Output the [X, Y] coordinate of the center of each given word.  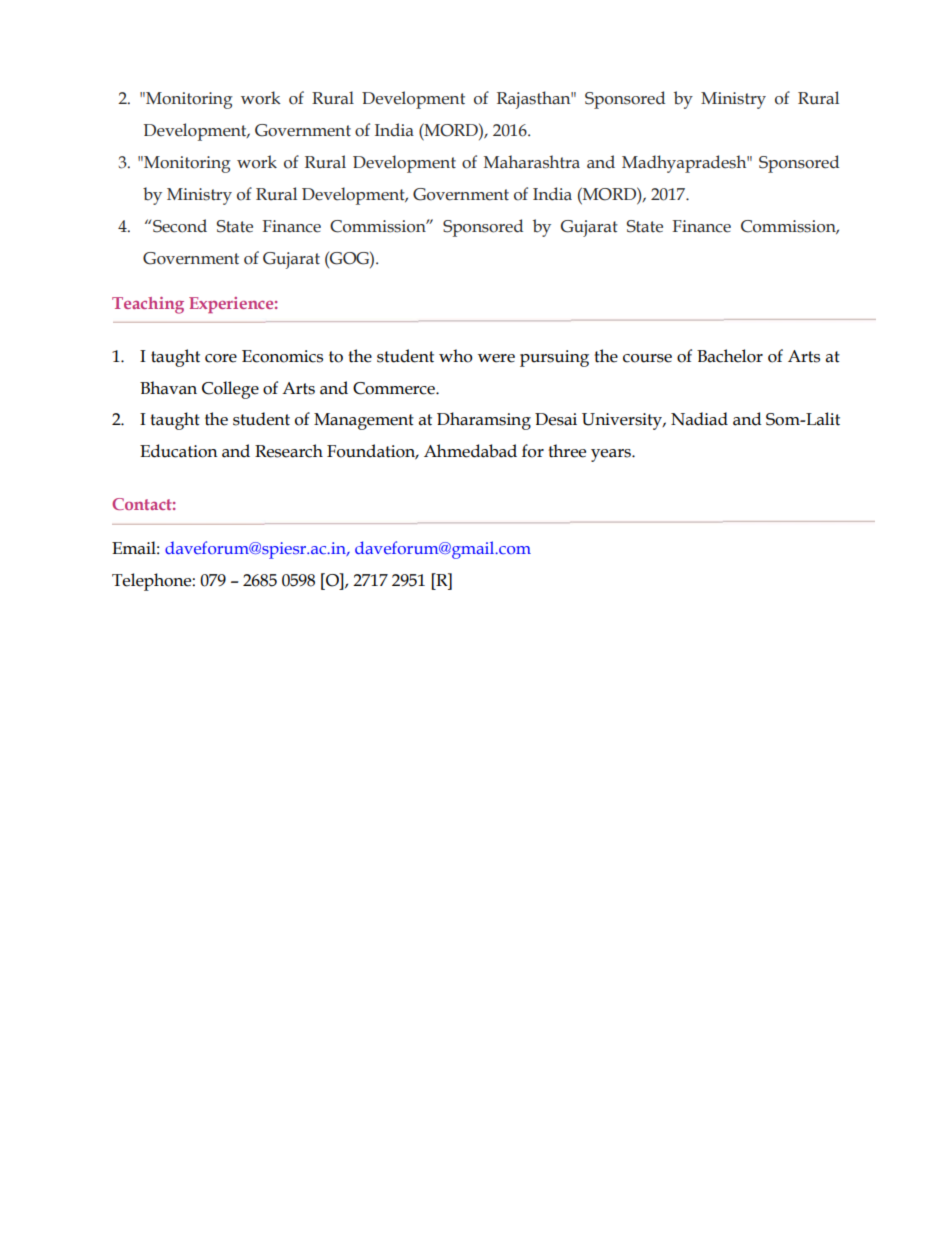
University [623, 421]
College [230, 390]
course [647, 358]
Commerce [395, 388]
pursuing [554, 358]
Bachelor [730, 356]
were [496, 358]
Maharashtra [532, 162]
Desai [556, 419]
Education [179, 451]
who [456, 356]
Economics [282, 356]
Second [179, 226]
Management [364, 421]
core [221, 358]
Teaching [148, 305]
